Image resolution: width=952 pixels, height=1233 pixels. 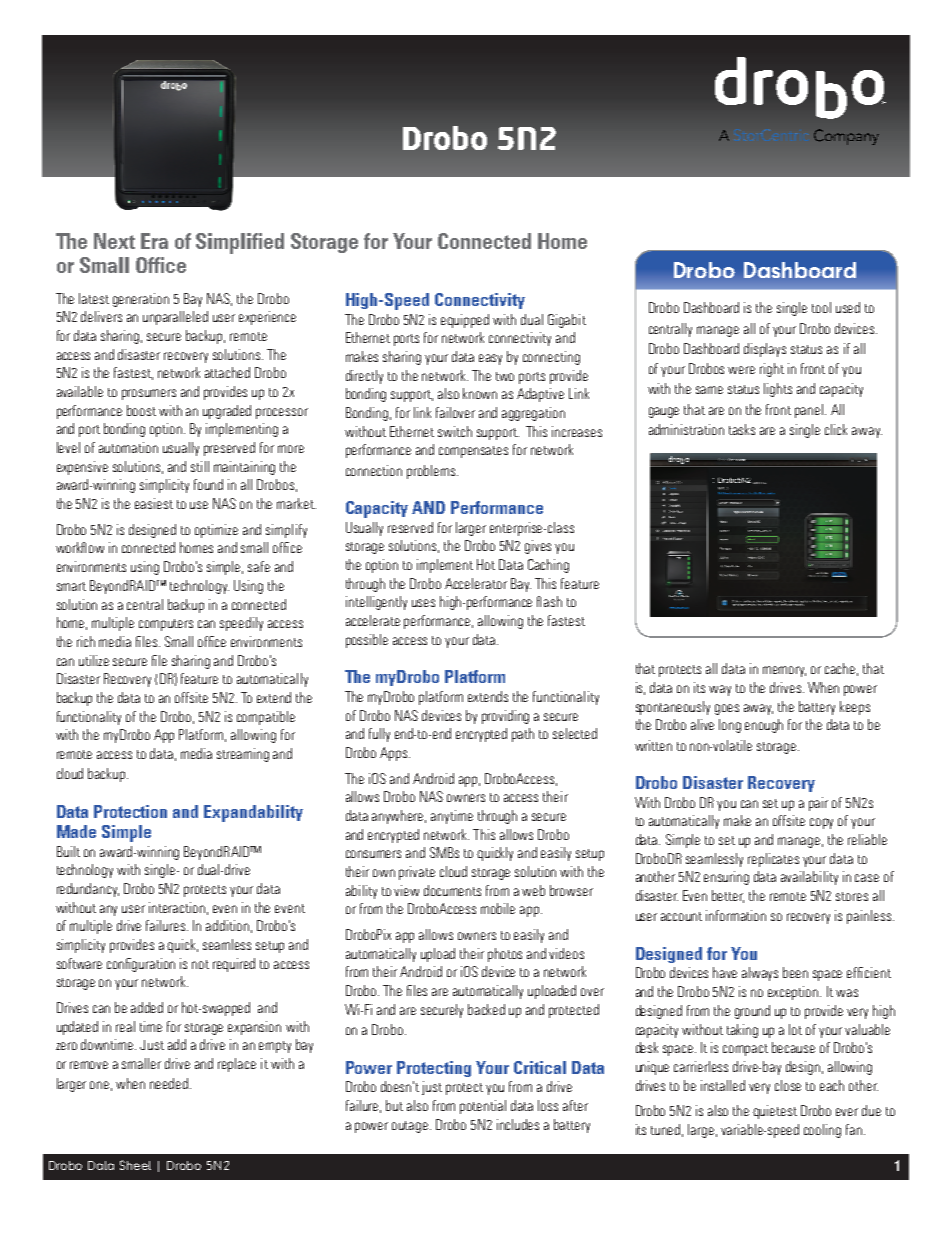 What do you see at coordinates (76, 831) in the screenshot?
I see `Made` at bounding box center [76, 831].
